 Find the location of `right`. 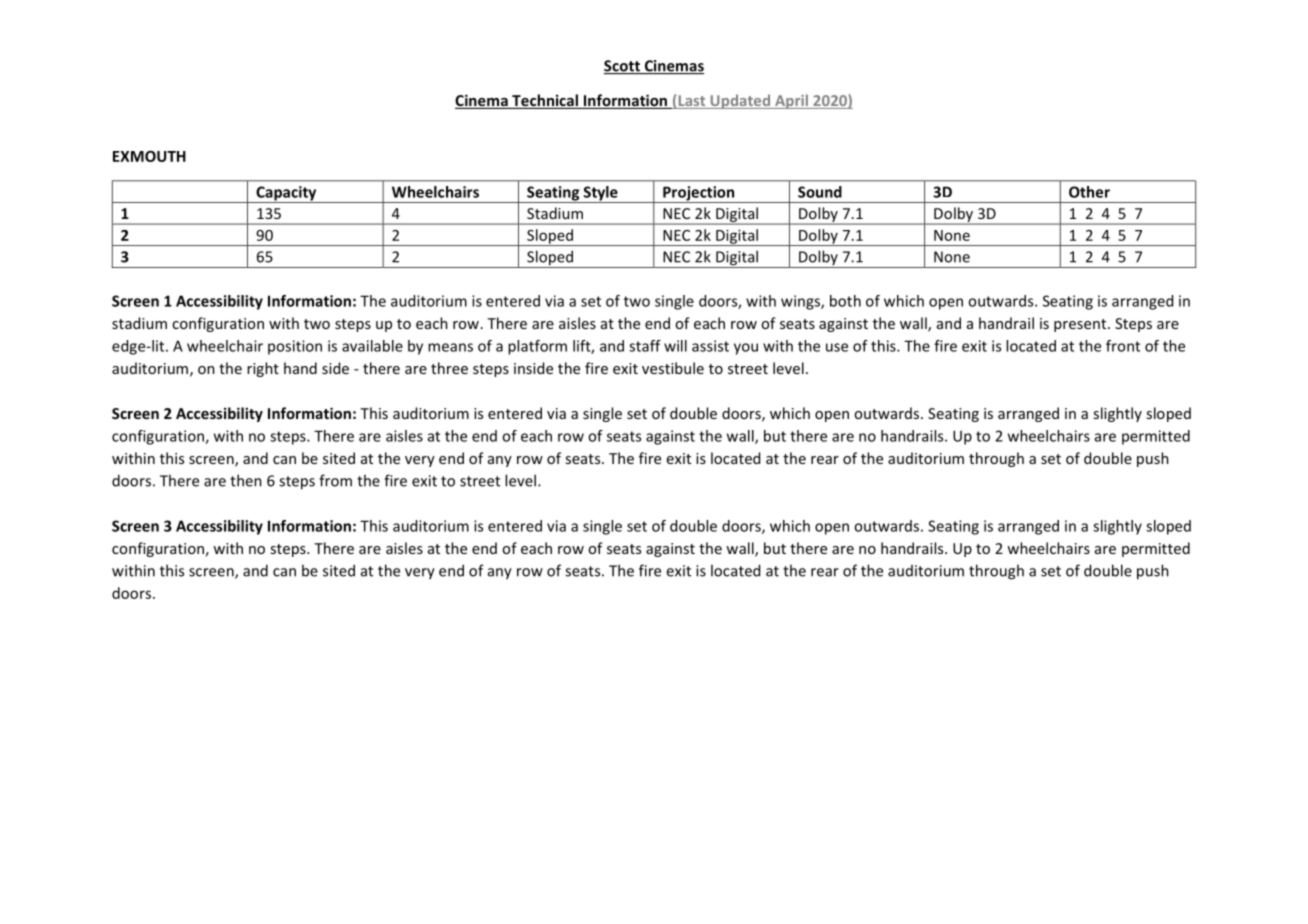

right is located at coordinates (263, 369).
